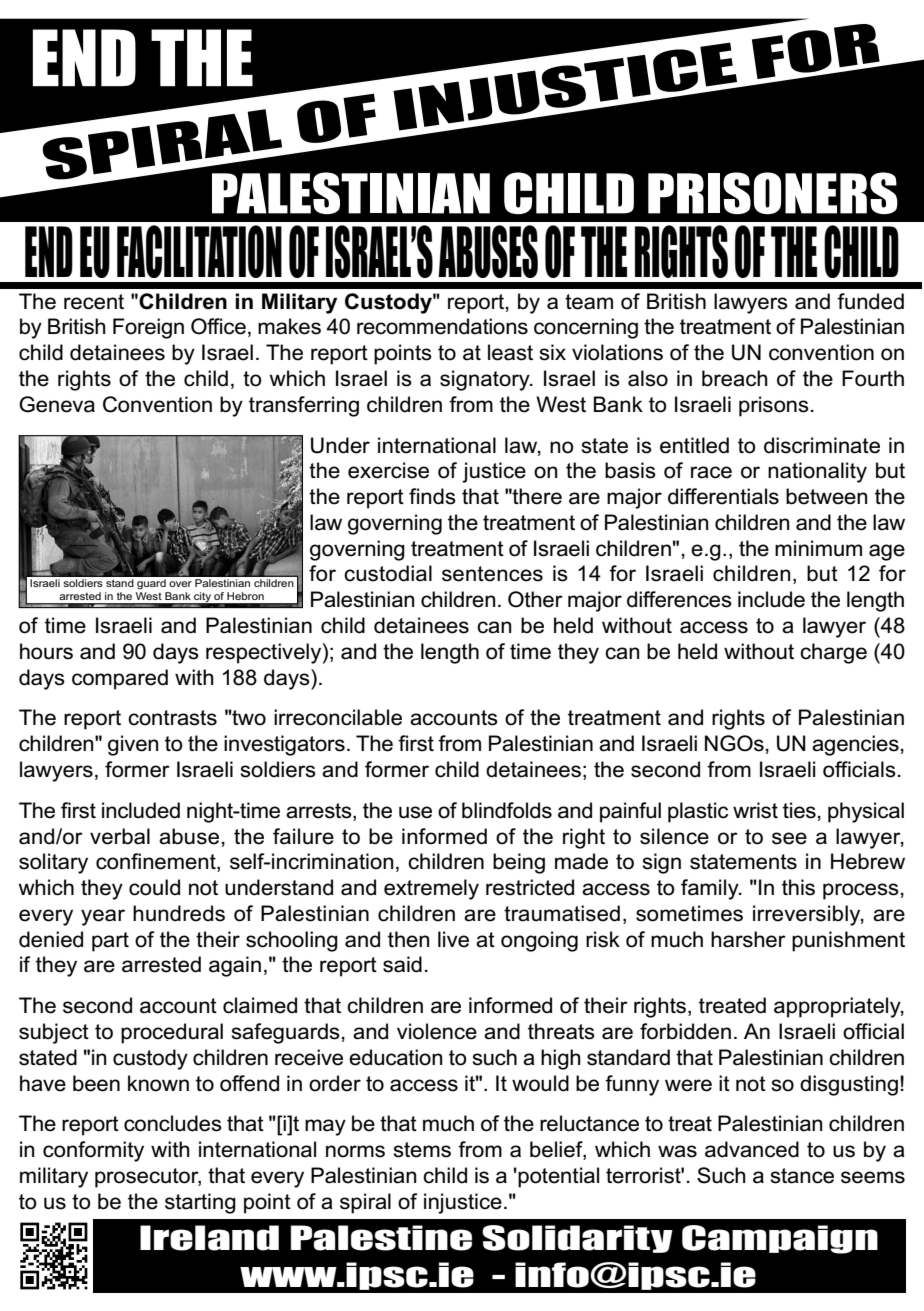  I want to click on agencies, so click(855, 745).
